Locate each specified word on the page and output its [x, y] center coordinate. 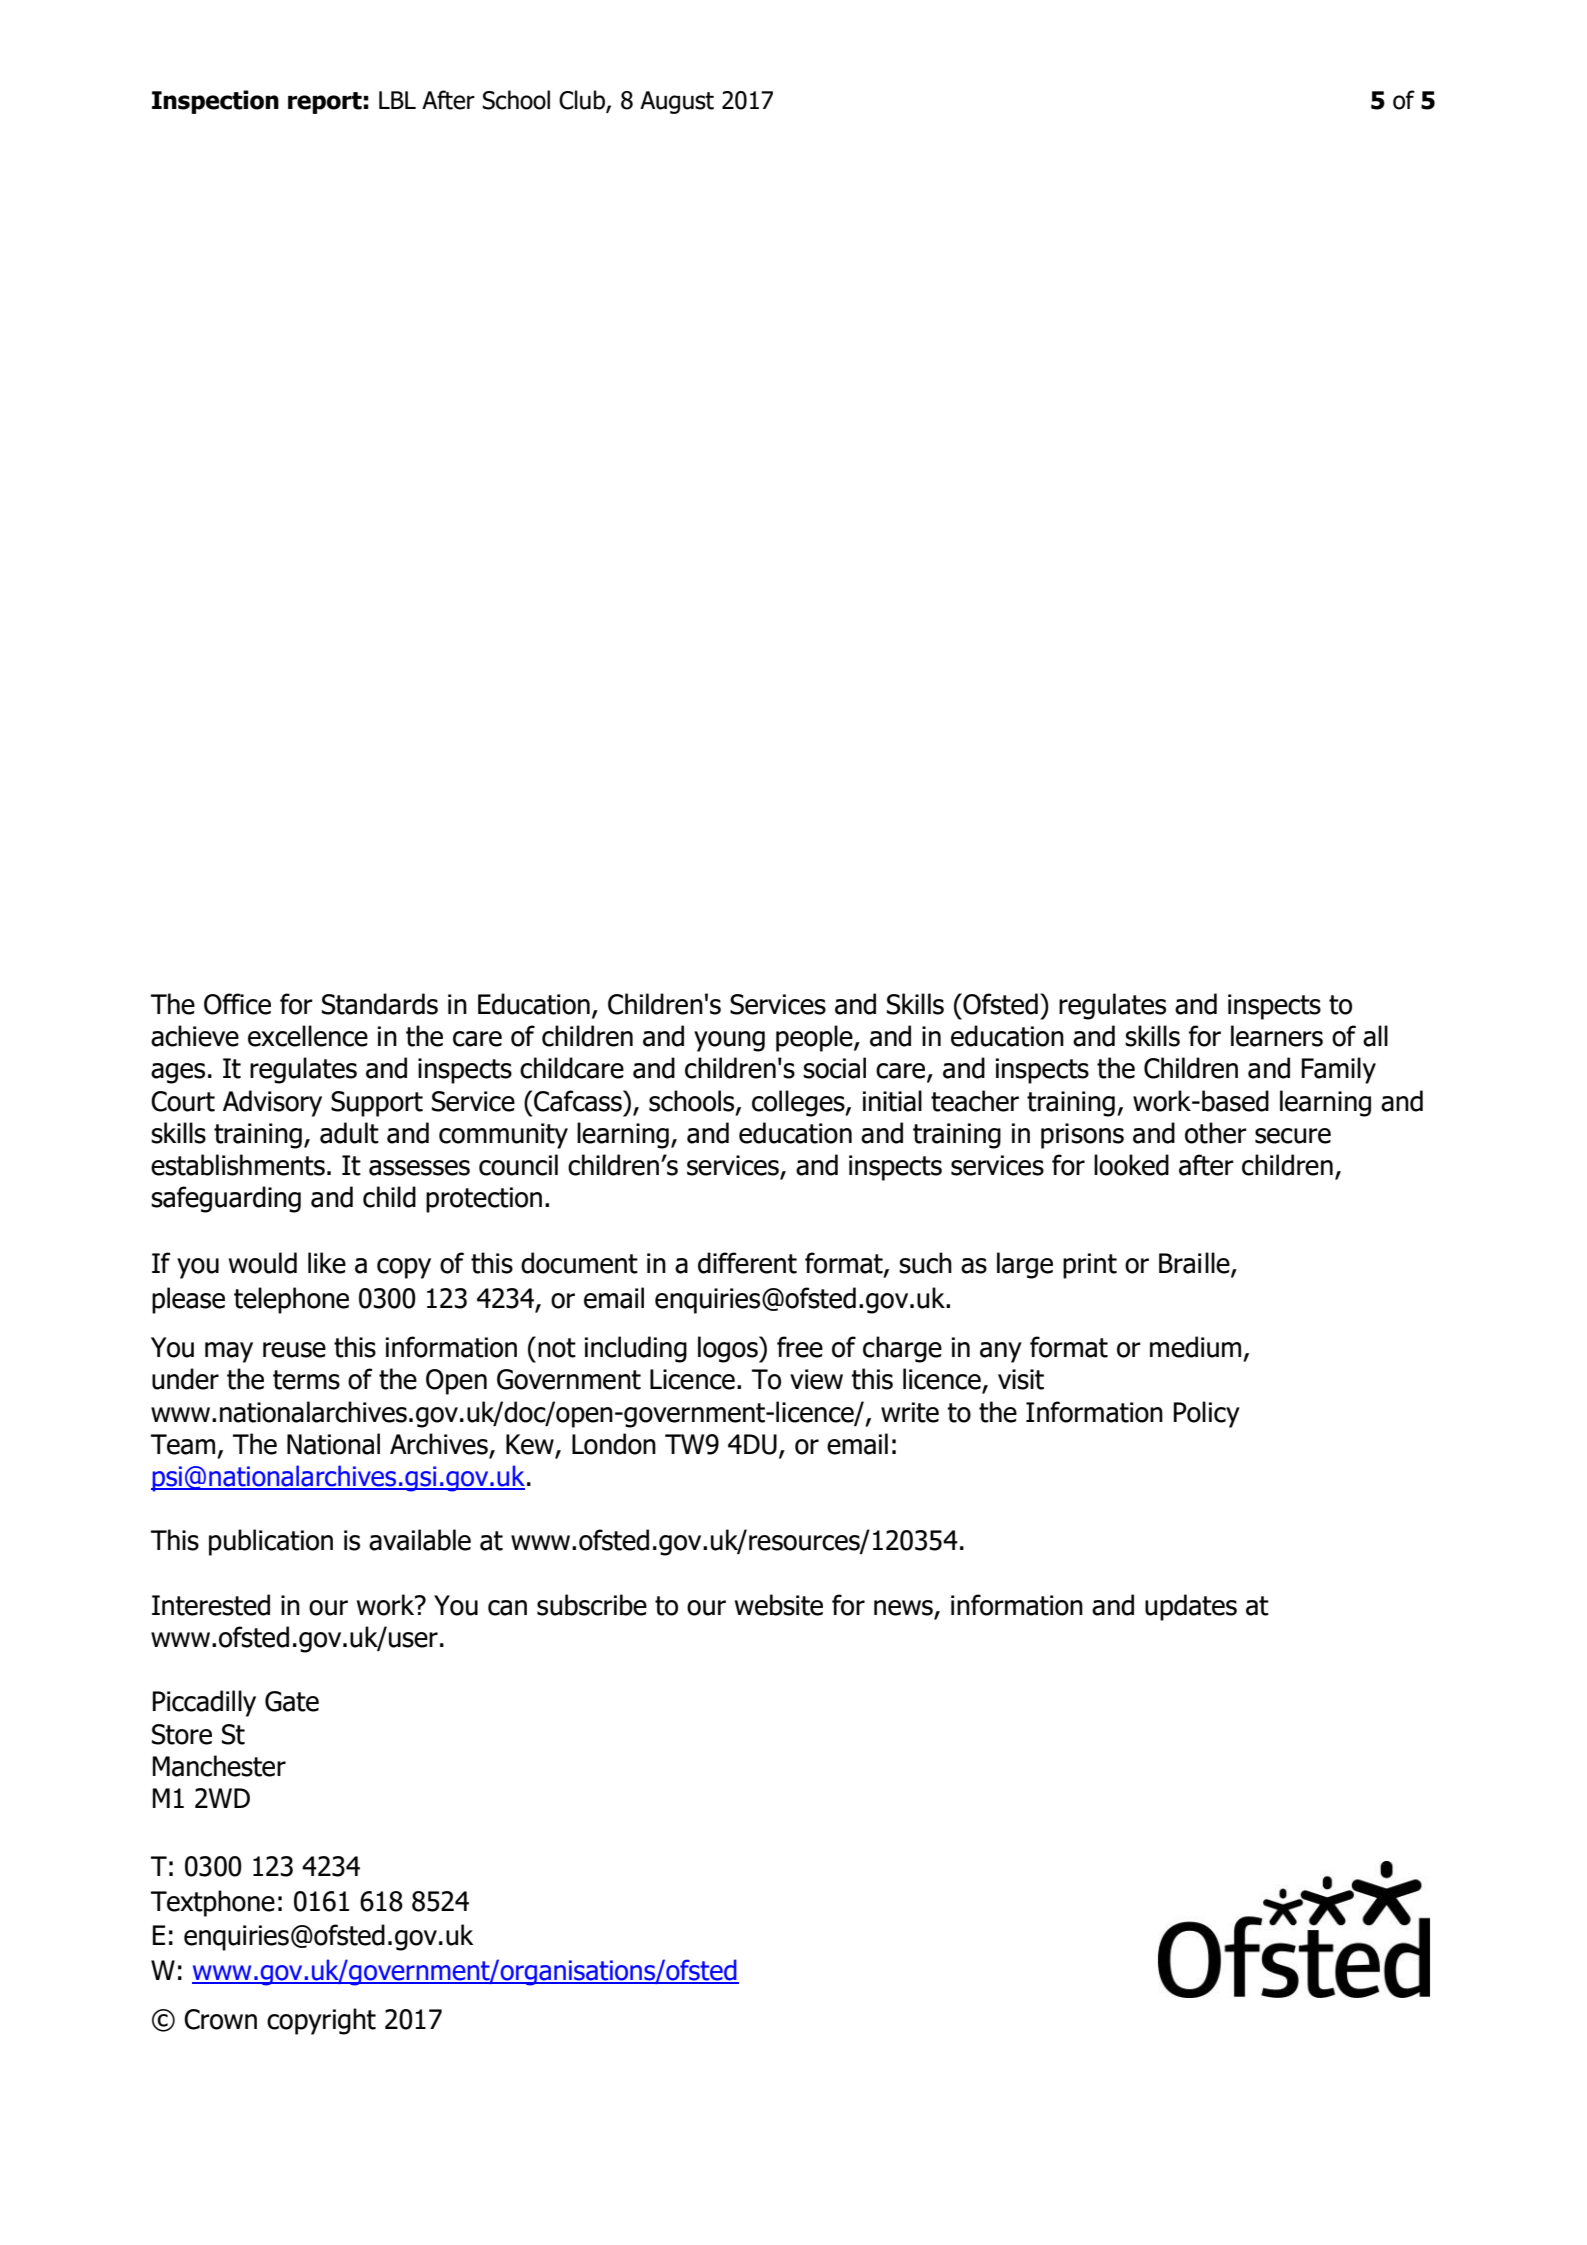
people [815, 1038]
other [1216, 1133]
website [779, 1605]
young [729, 1041]
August [677, 102]
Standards [380, 1004]
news [903, 1608]
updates [1191, 1607]
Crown [220, 2019]
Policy [1207, 1414]
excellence [308, 1036]
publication [271, 1542]
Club [583, 101]
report [325, 103]
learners [1277, 1036]
